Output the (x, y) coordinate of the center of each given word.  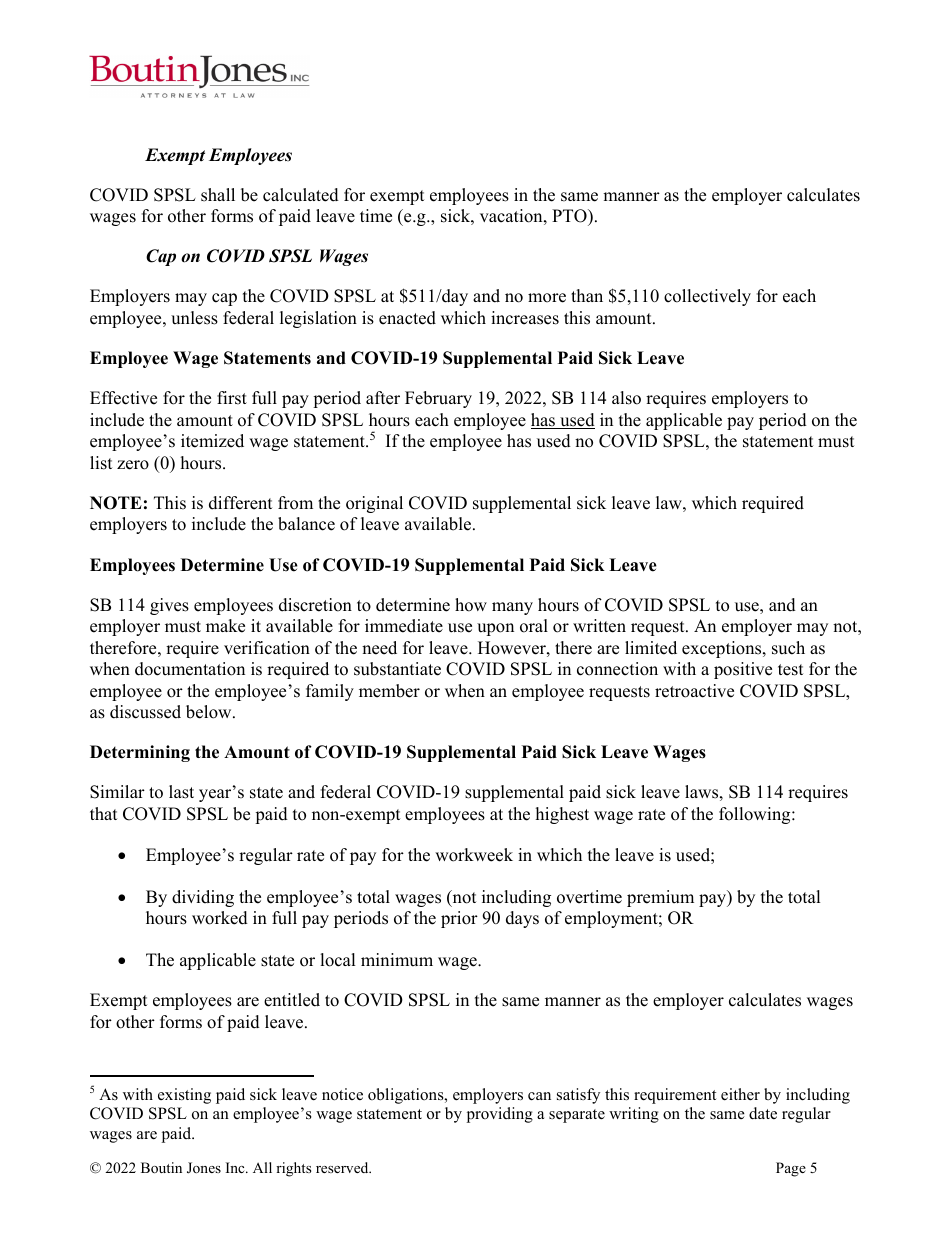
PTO (570, 216)
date (763, 1113)
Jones (204, 1168)
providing (500, 1115)
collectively (707, 297)
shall (218, 195)
